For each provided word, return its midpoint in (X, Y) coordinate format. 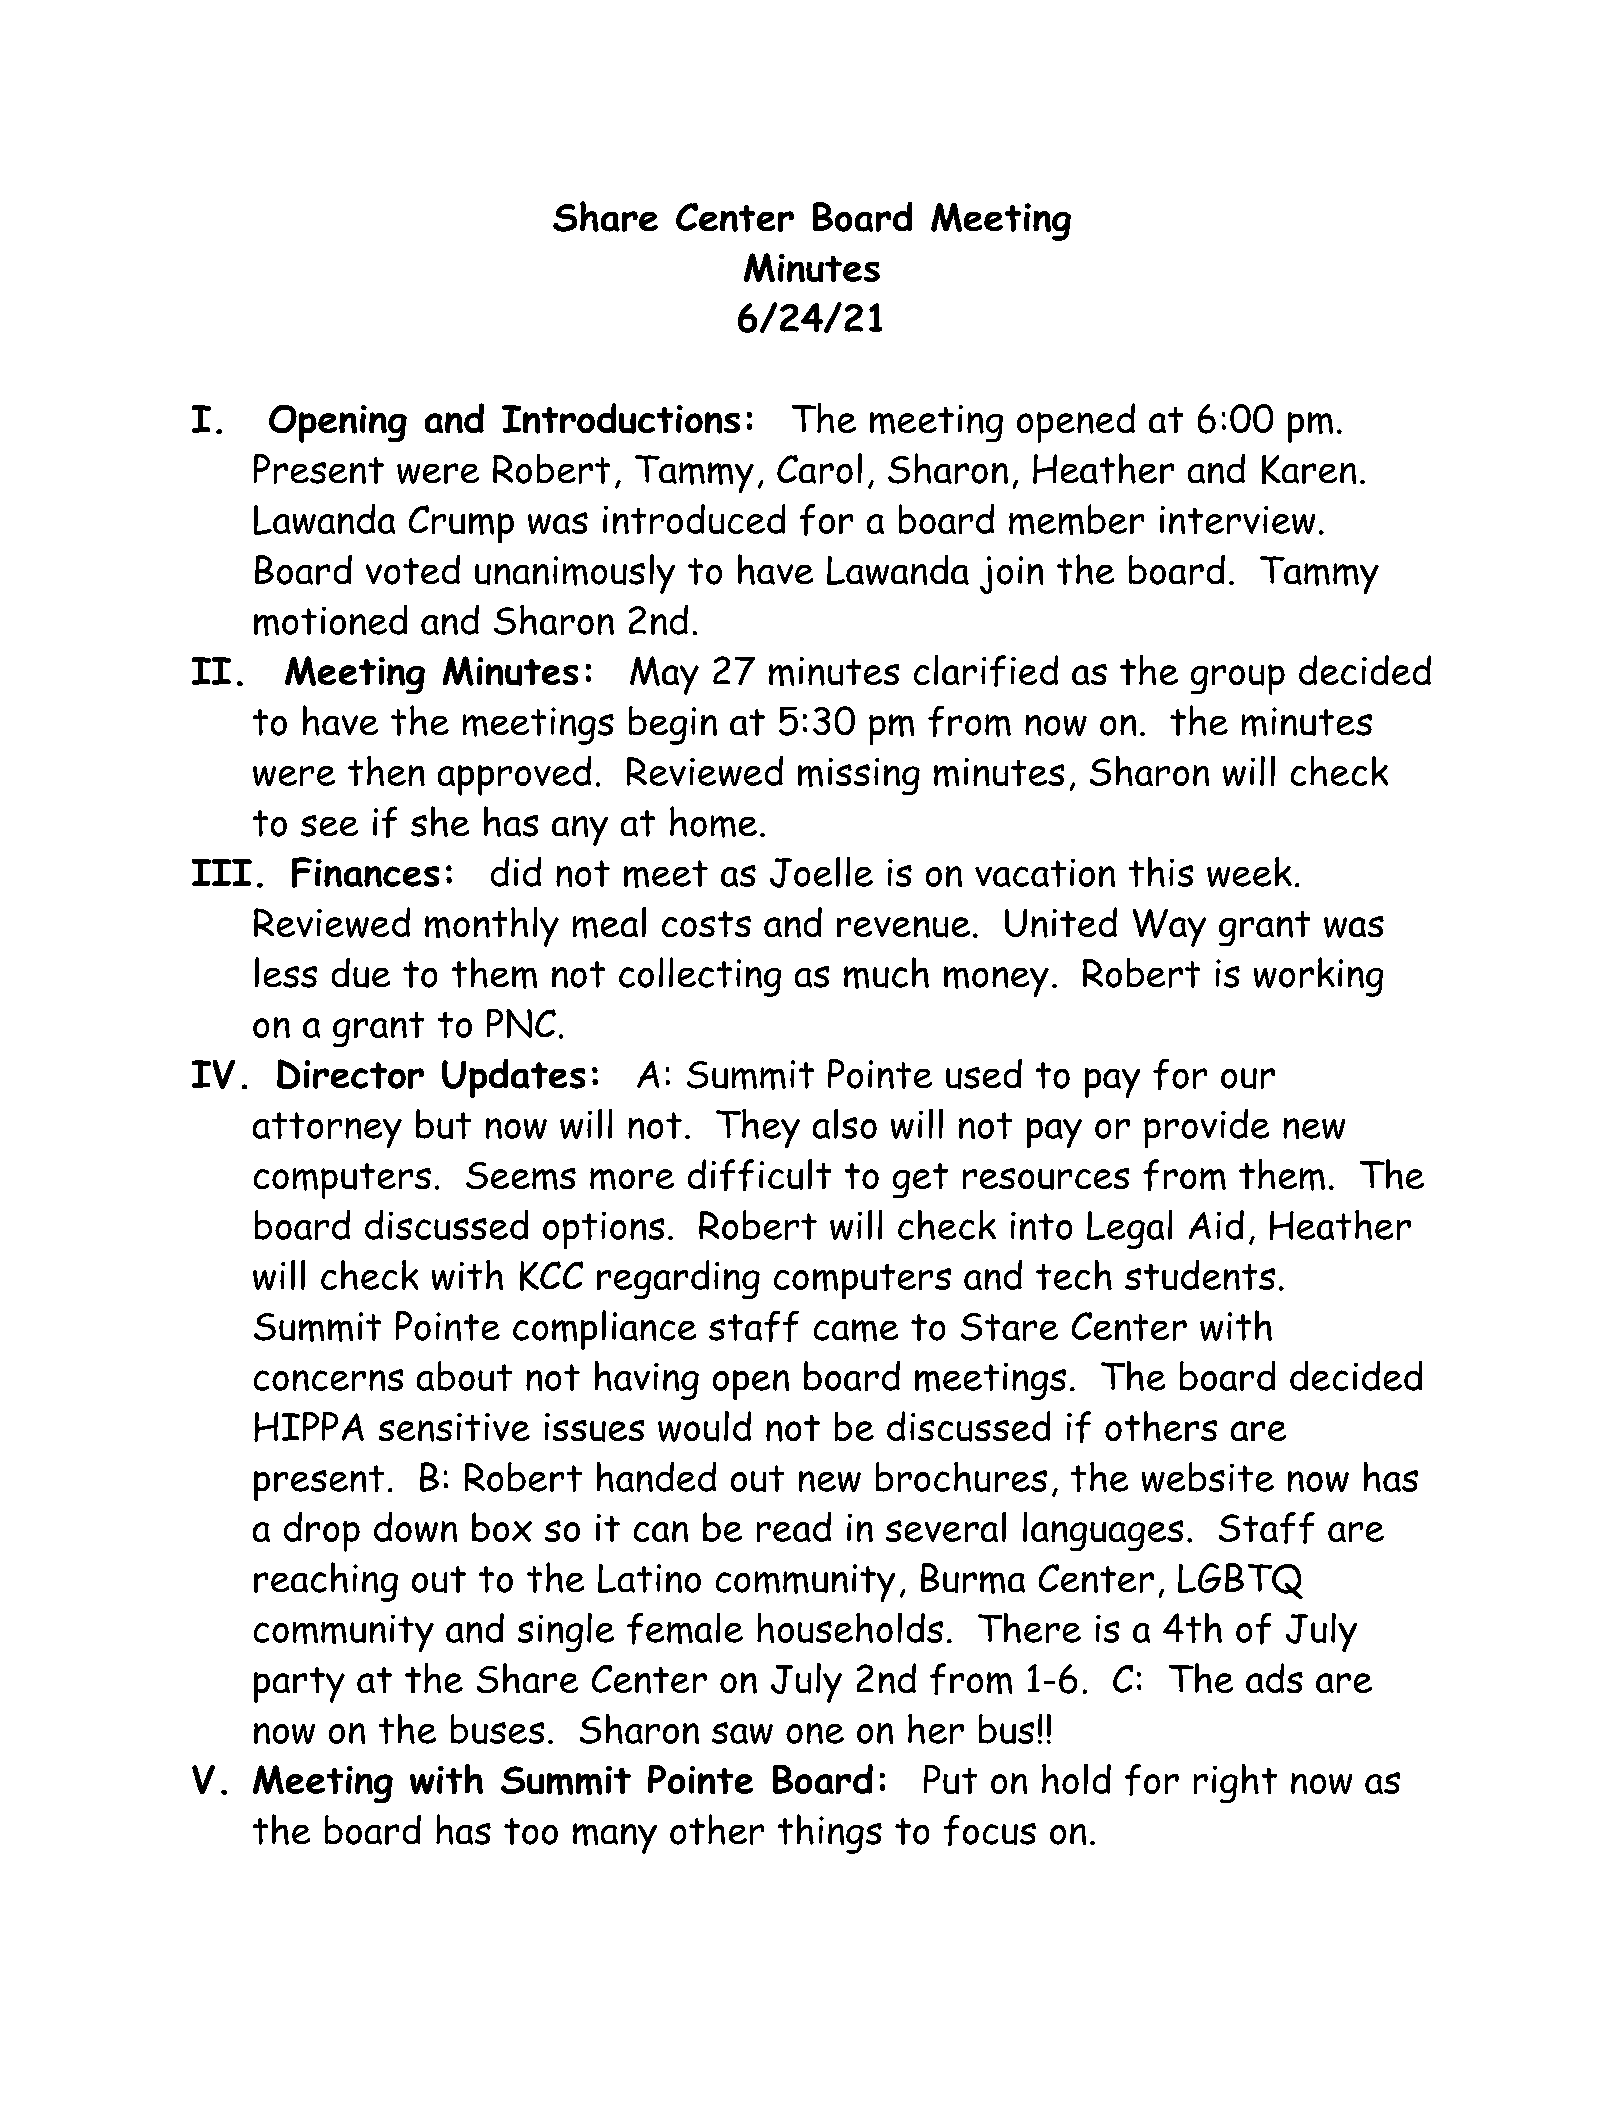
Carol (819, 468)
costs (706, 924)
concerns (328, 1380)
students (1200, 1275)
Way (1169, 928)
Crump (461, 524)
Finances (365, 872)
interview (1237, 520)
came (856, 1330)
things (830, 1834)
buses (497, 1729)
